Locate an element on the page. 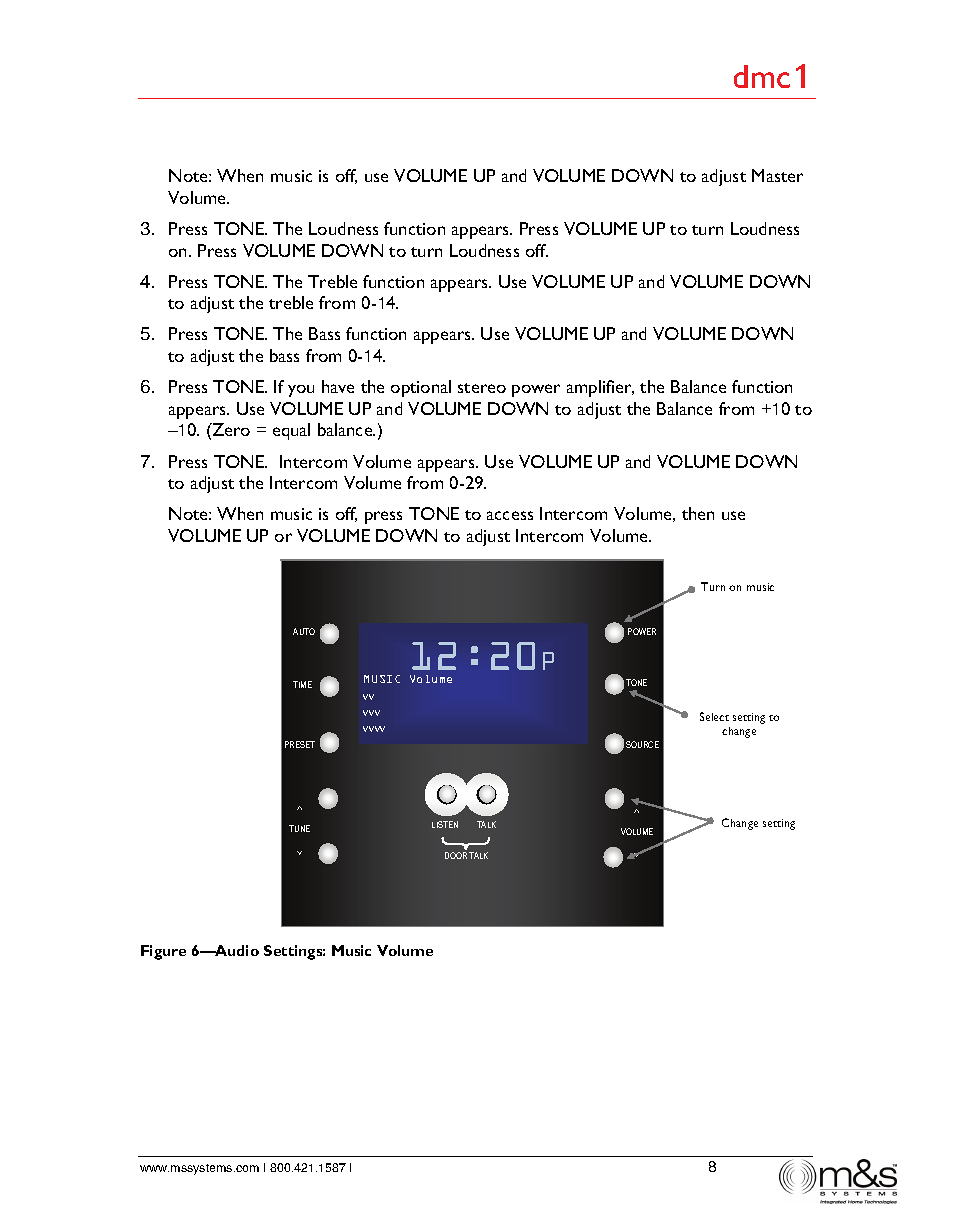 This document has width=953, height=1232. equal is located at coordinates (291, 431).
